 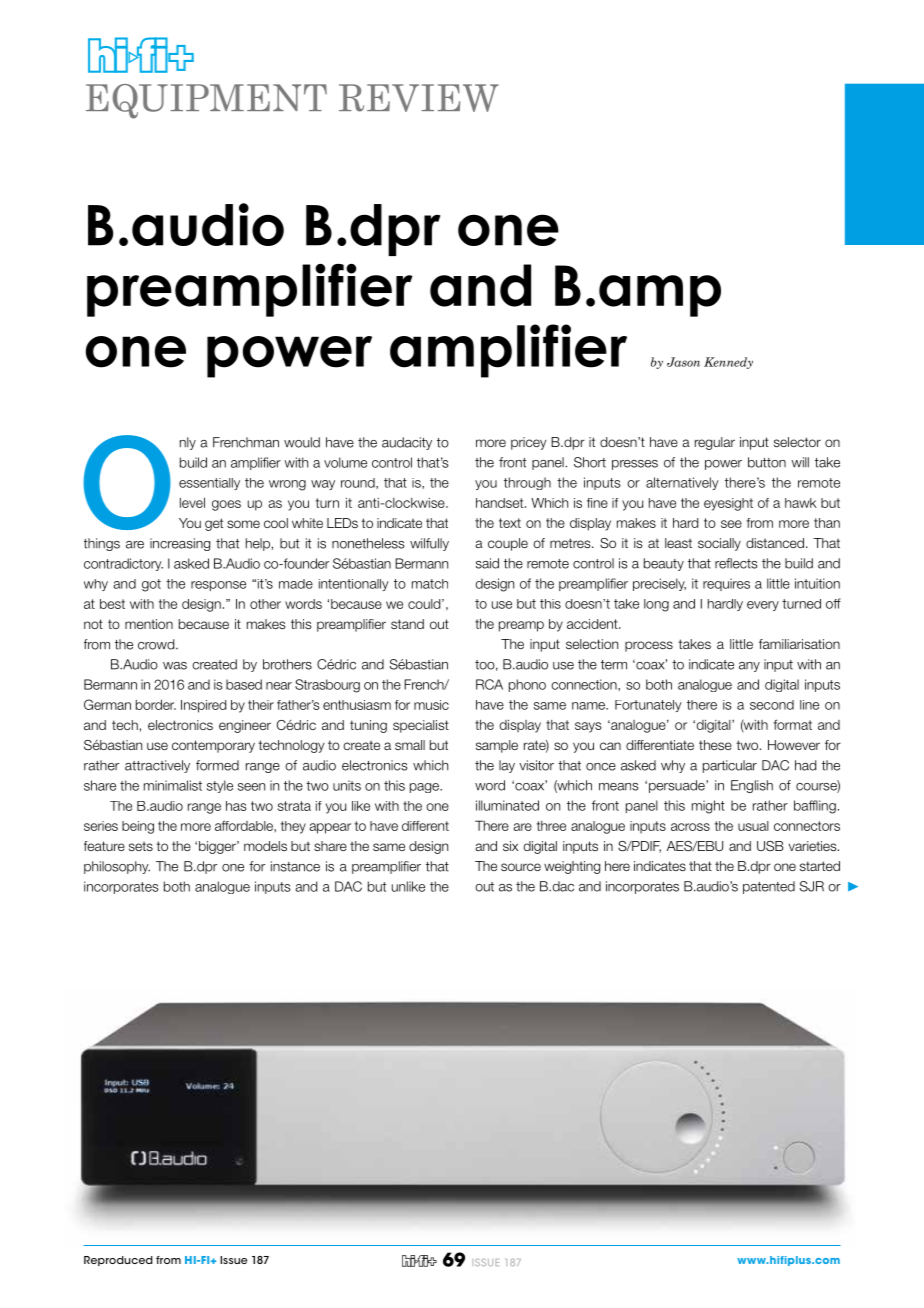 I want to click on regular, so click(x=715, y=443).
